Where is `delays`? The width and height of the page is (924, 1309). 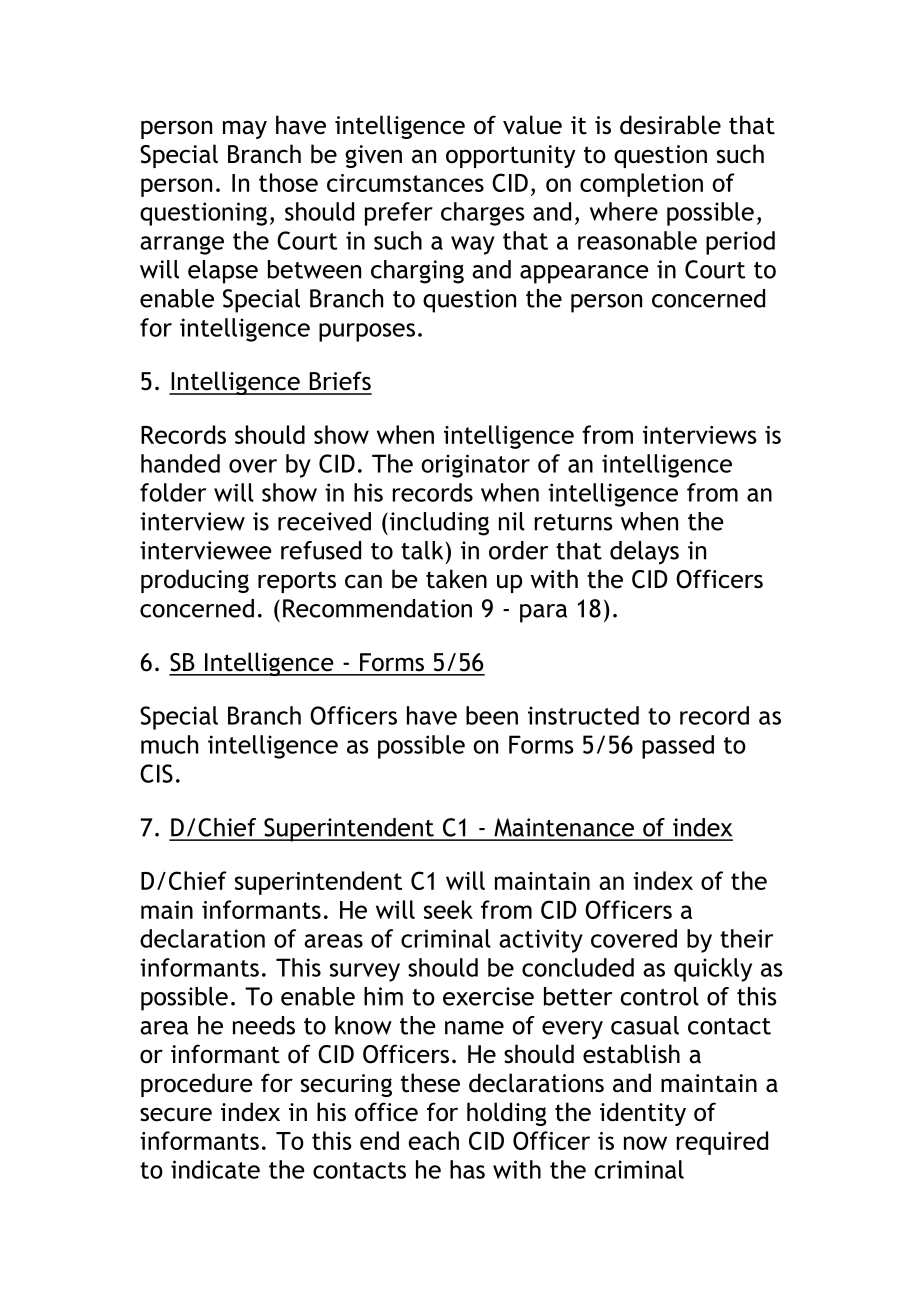
delays is located at coordinates (644, 553).
